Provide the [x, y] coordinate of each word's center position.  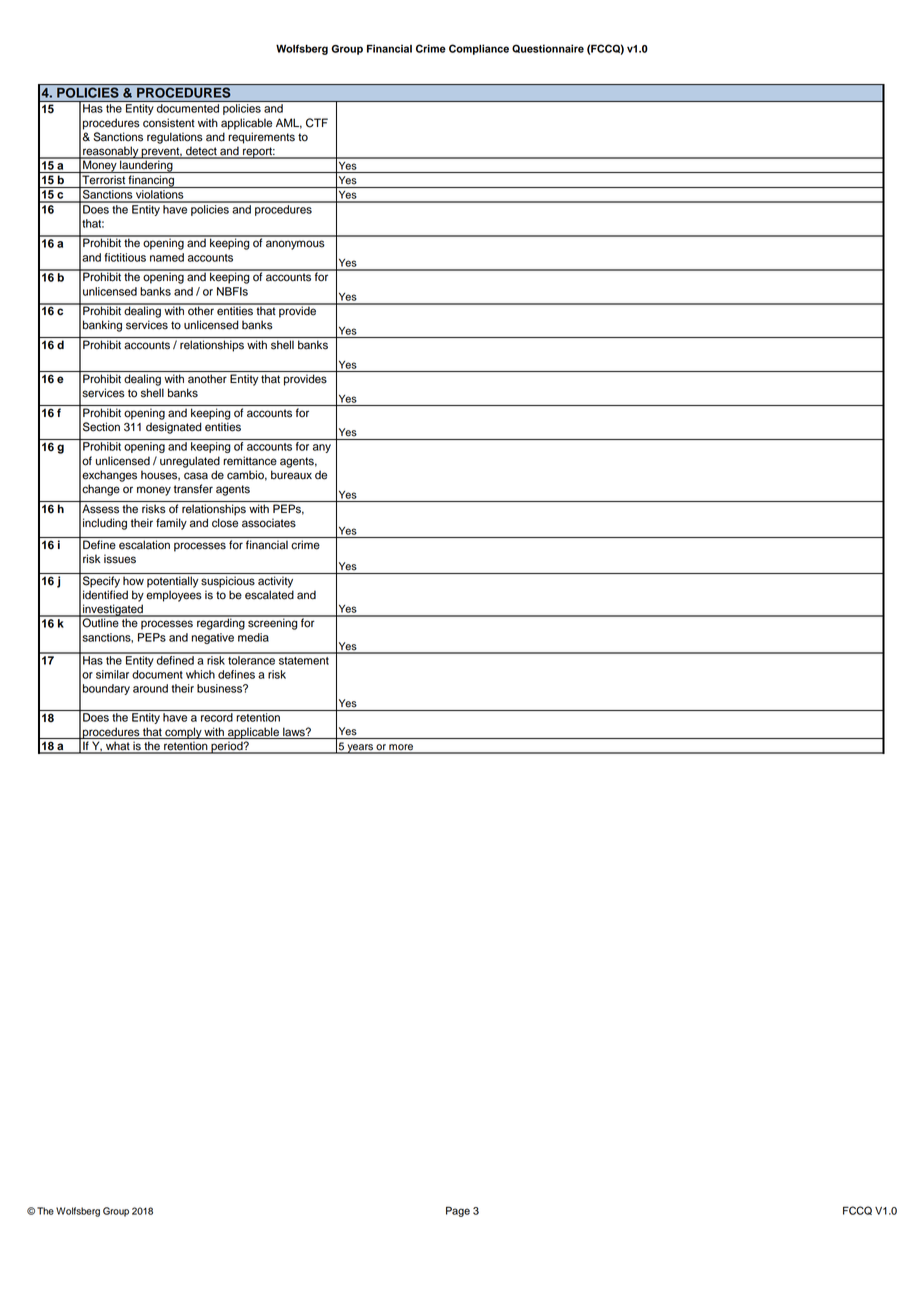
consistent [169, 123]
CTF [317, 123]
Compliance [479, 49]
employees [174, 596]
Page [458, 1211]
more [401, 748]
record [217, 717]
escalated [269, 595]
